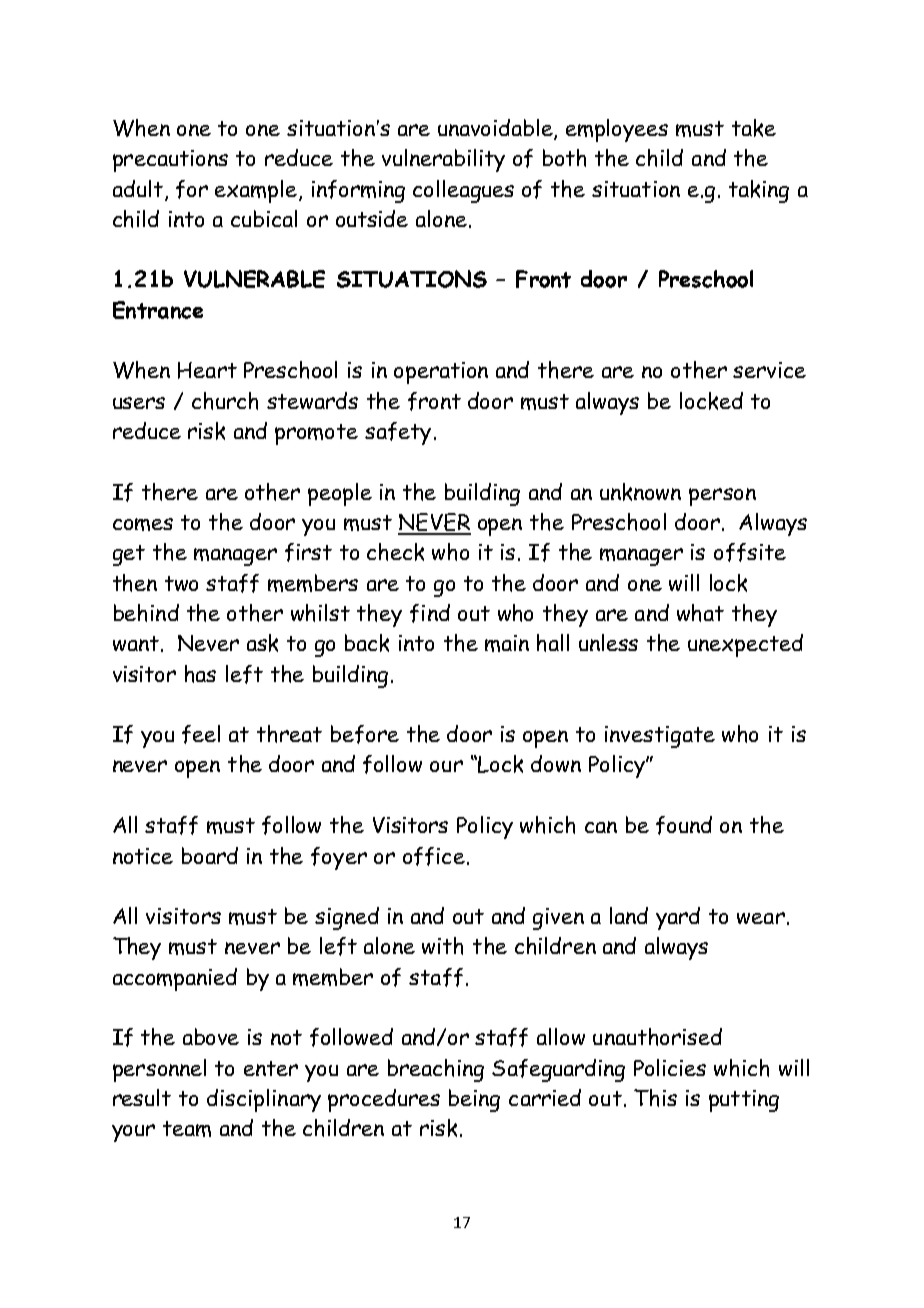 Image resolution: width=924 pixels, height=1308 pixels. Describe the element at coordinates (210, 855) in the screenshot. I see `board` at that location.
